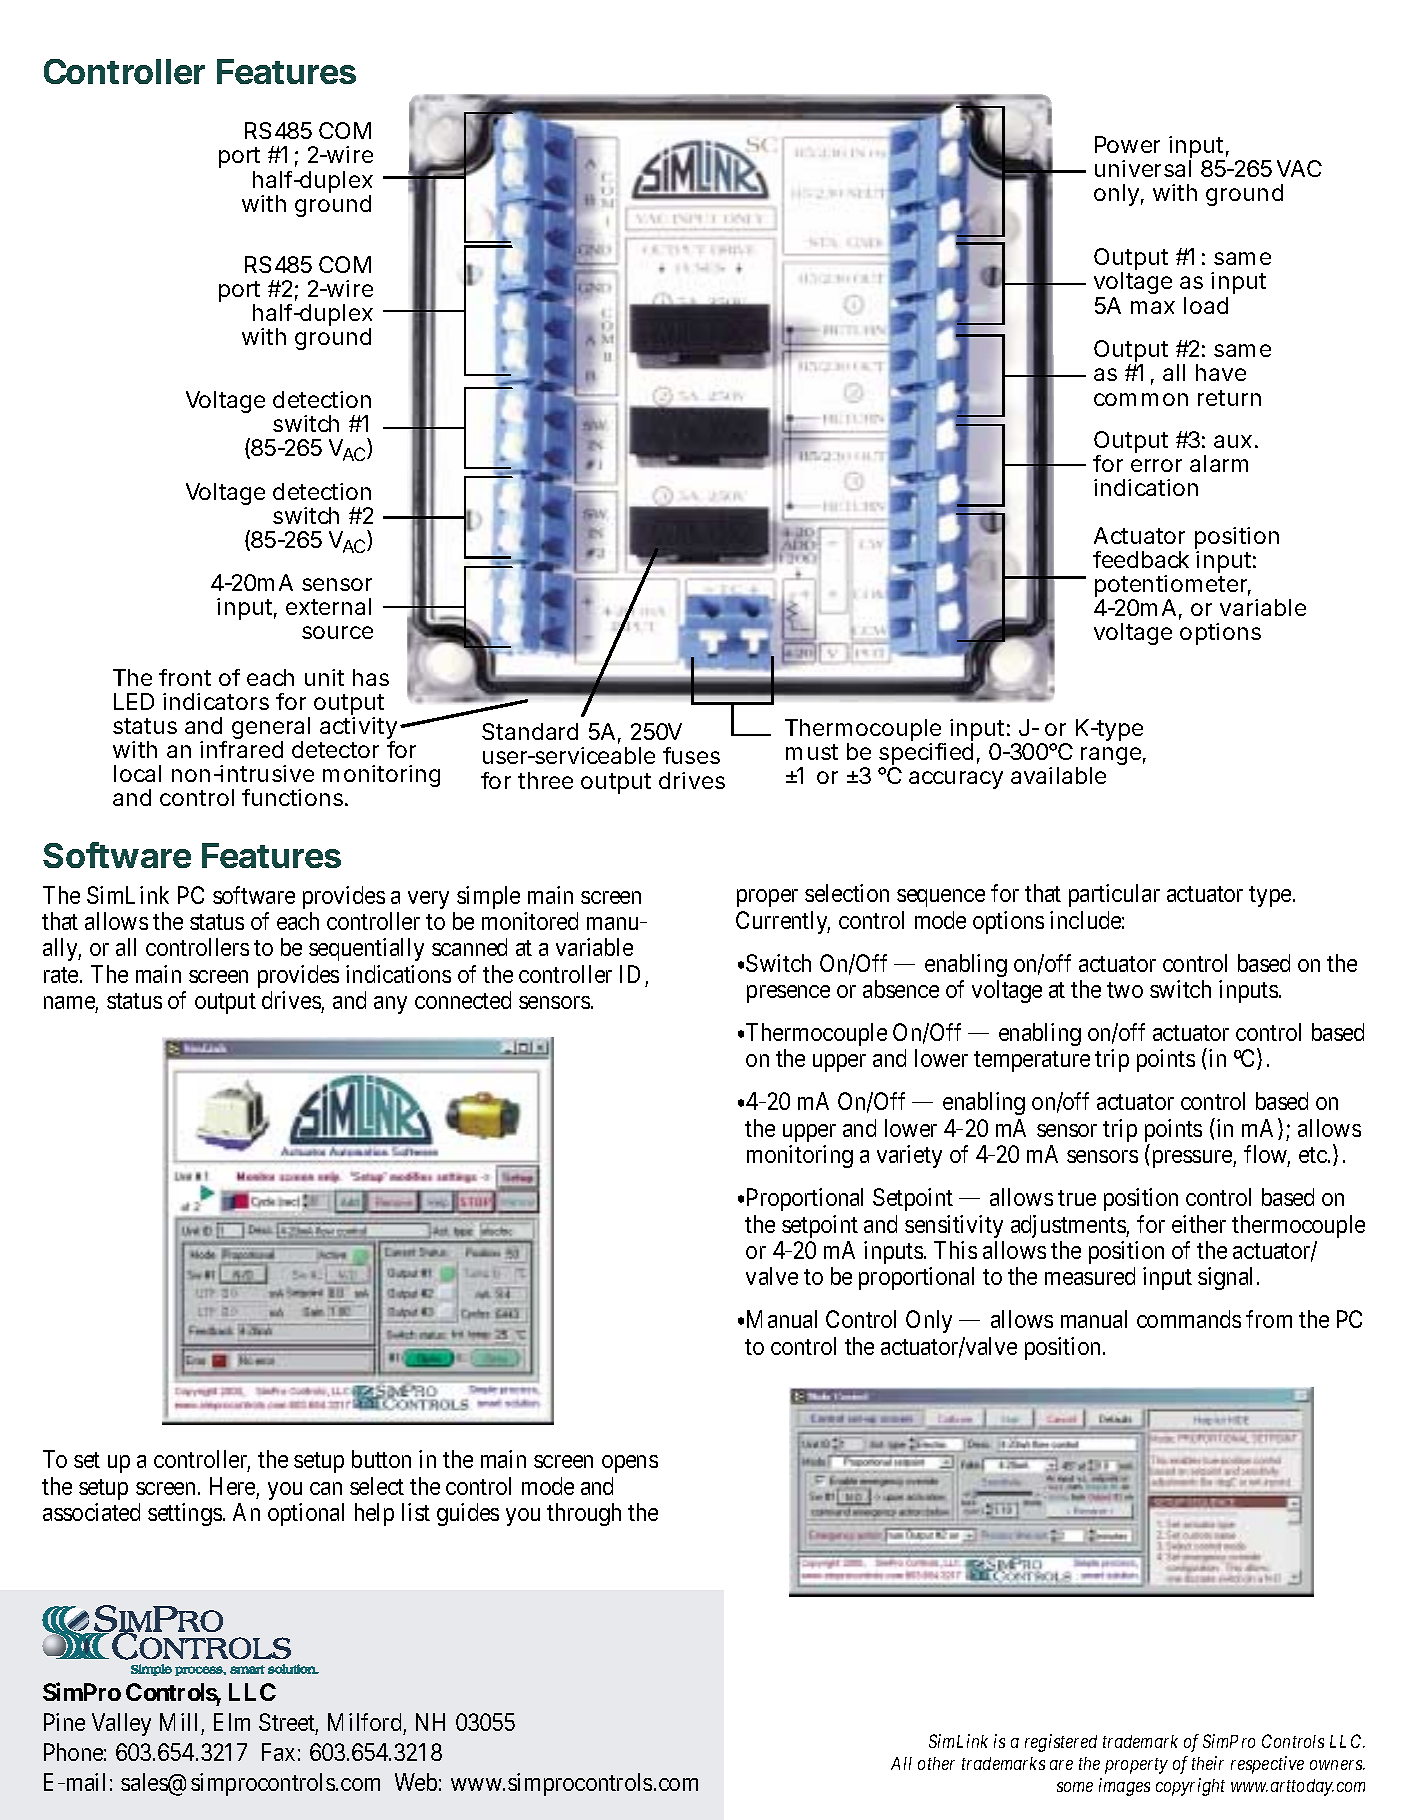 Image resolution: width=1407 pixels, height=1820 pixels. I want to click on Power, so click(1127, 144).
